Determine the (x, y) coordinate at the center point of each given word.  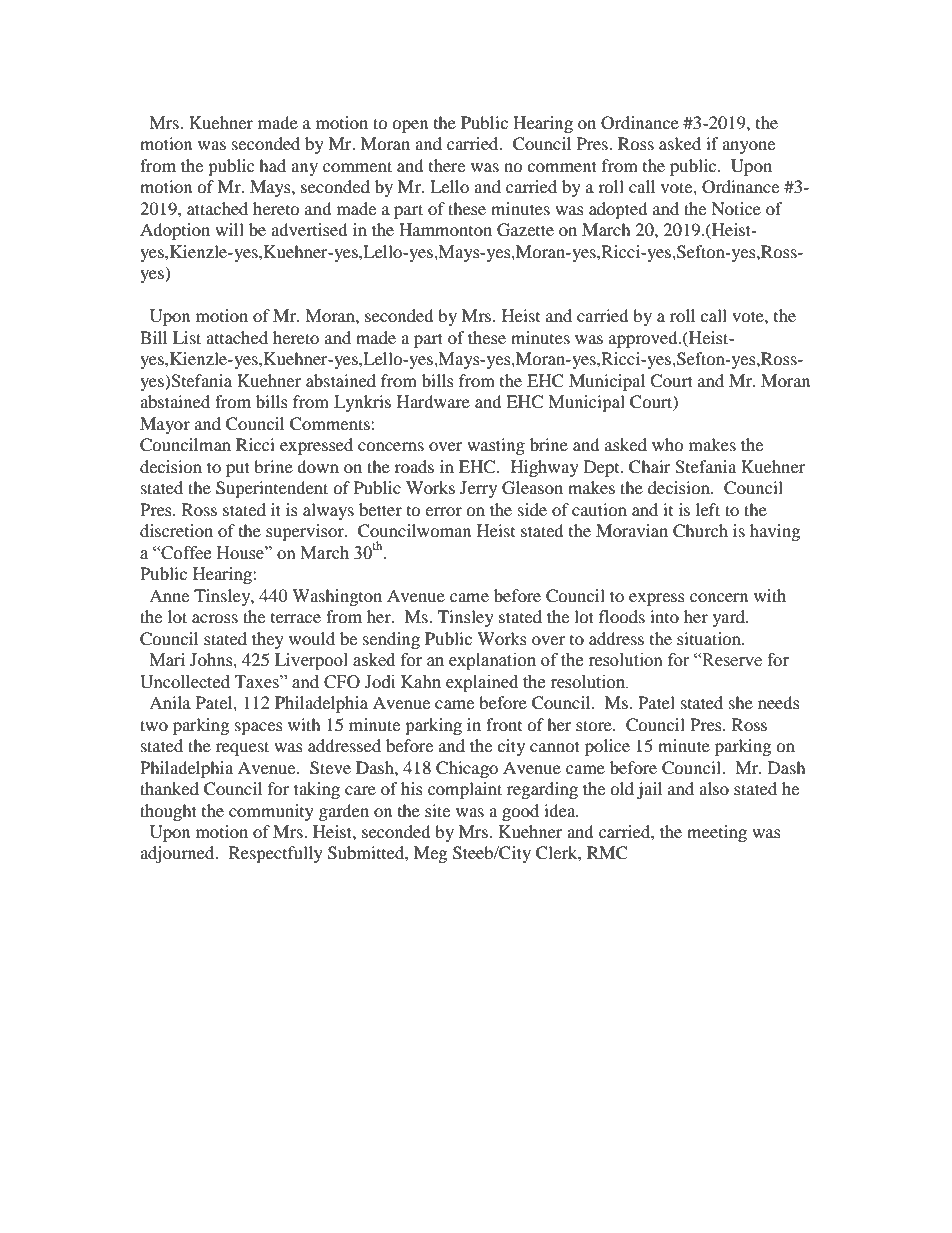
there (447, 165)
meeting (717, 833)
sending (391, 640)
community (271, 812)
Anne (169, 595)
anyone (748, 147)
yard (730, 618)
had (272, 165)
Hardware (433, 401)
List (187, 337)
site (437, 810)
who (668, 444)
